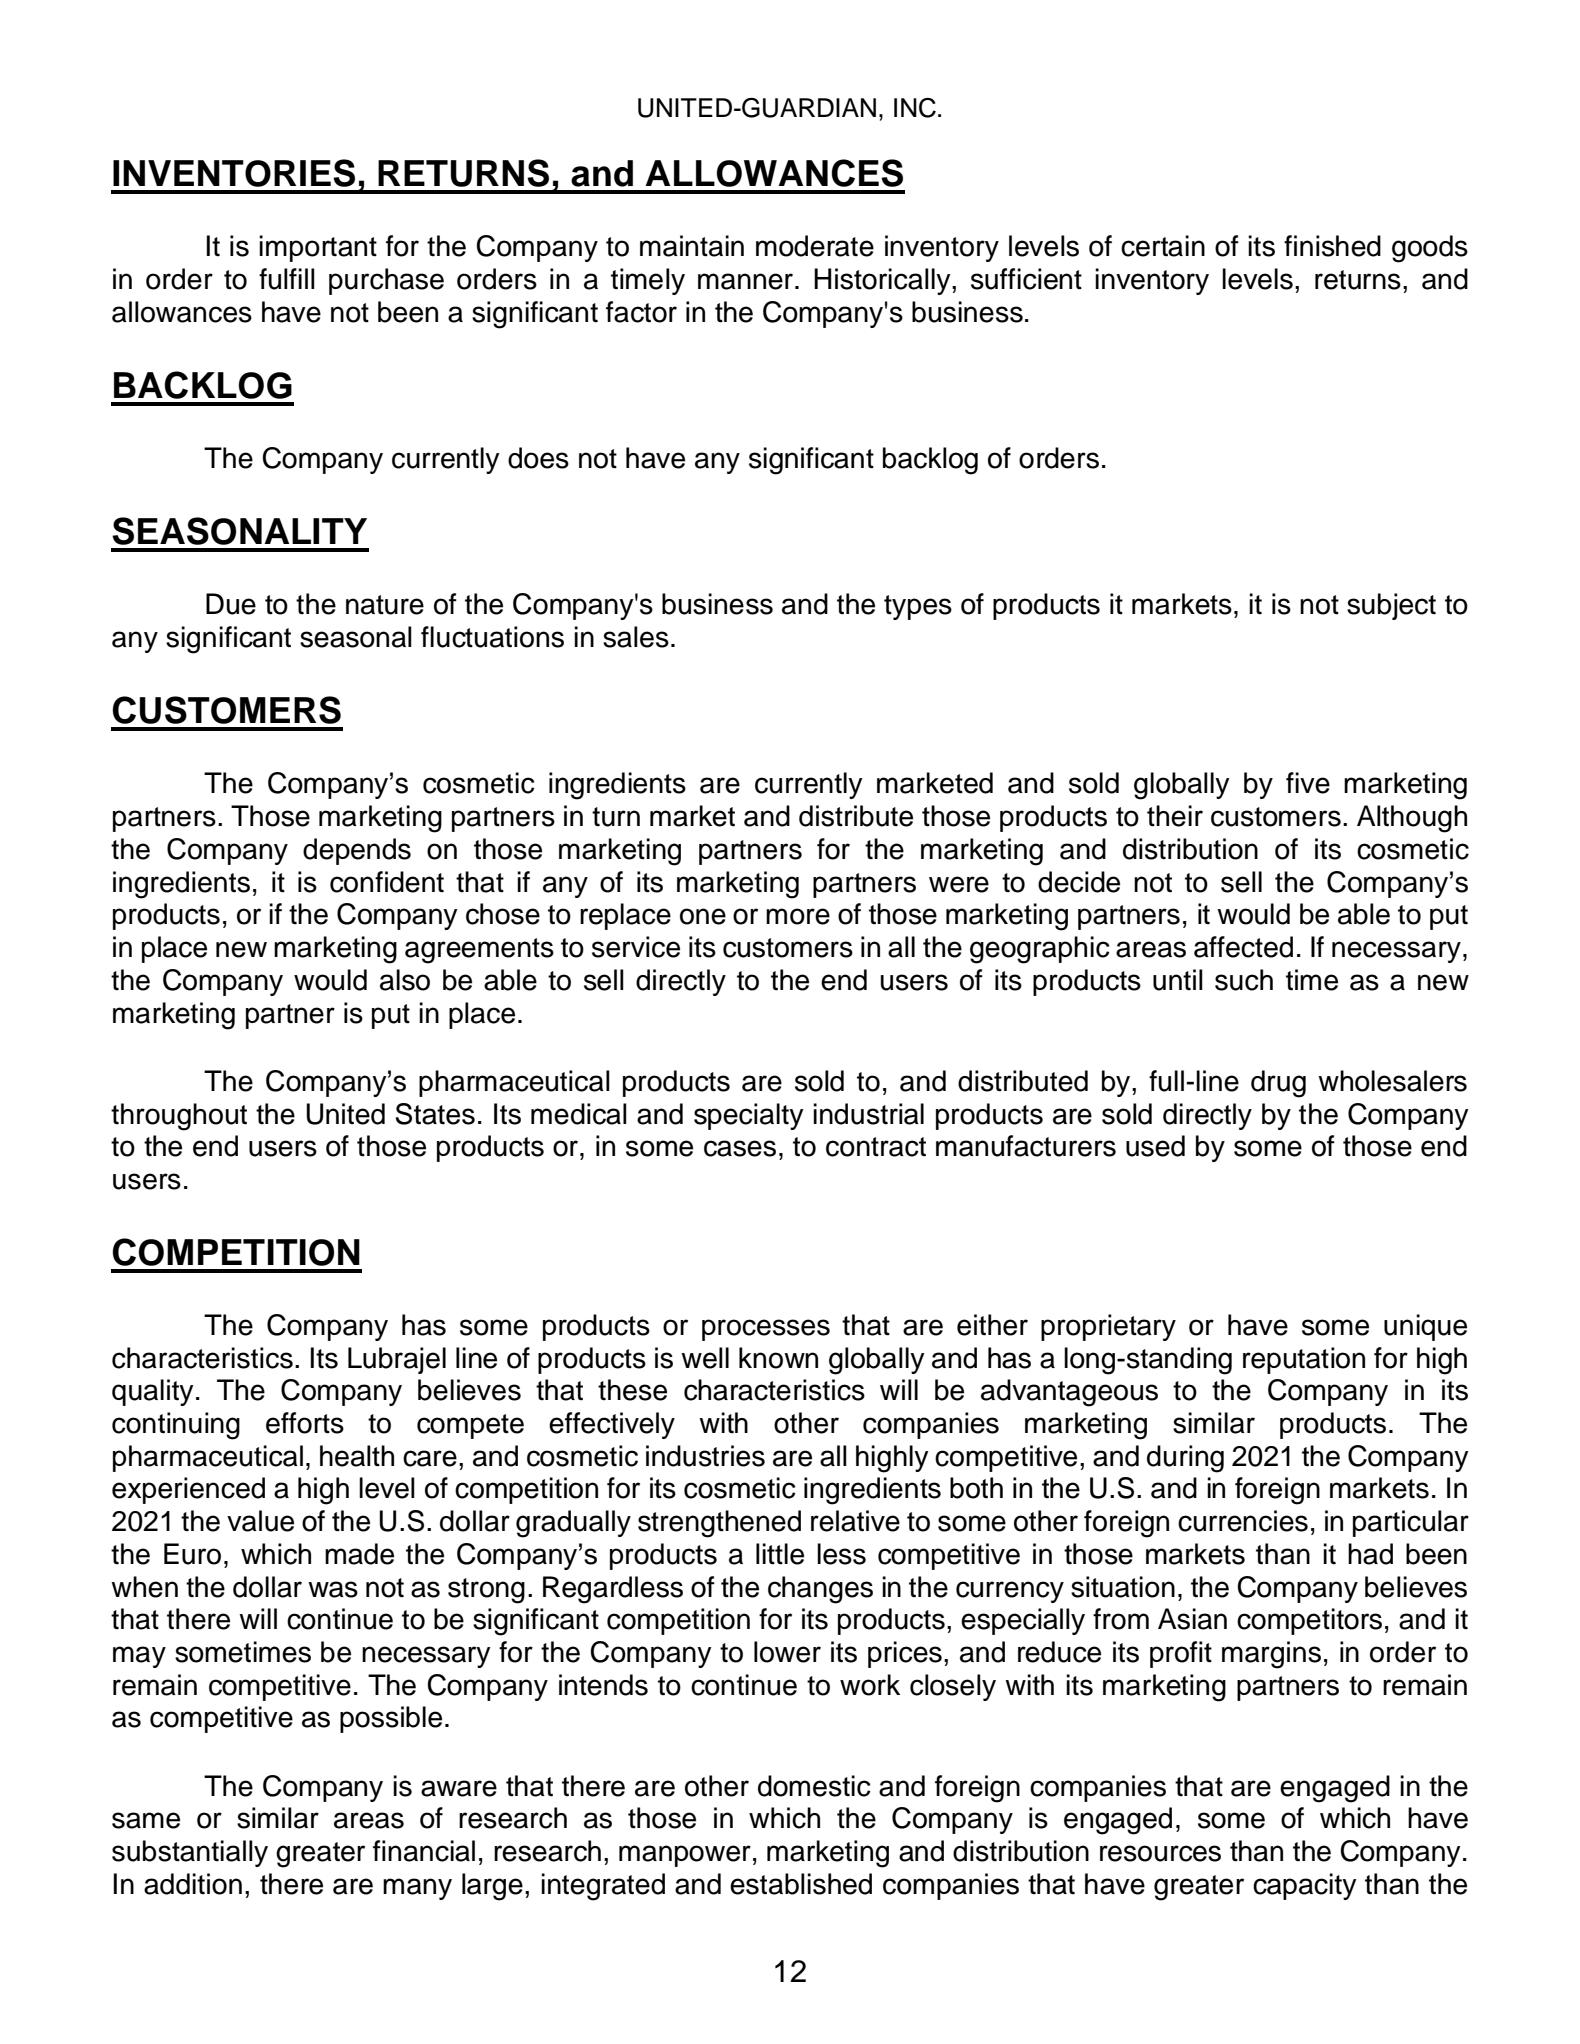 This page has width=1580, height=2044. Describe the element at coordinates (798, 916) in the page. I see `more` at that location.
